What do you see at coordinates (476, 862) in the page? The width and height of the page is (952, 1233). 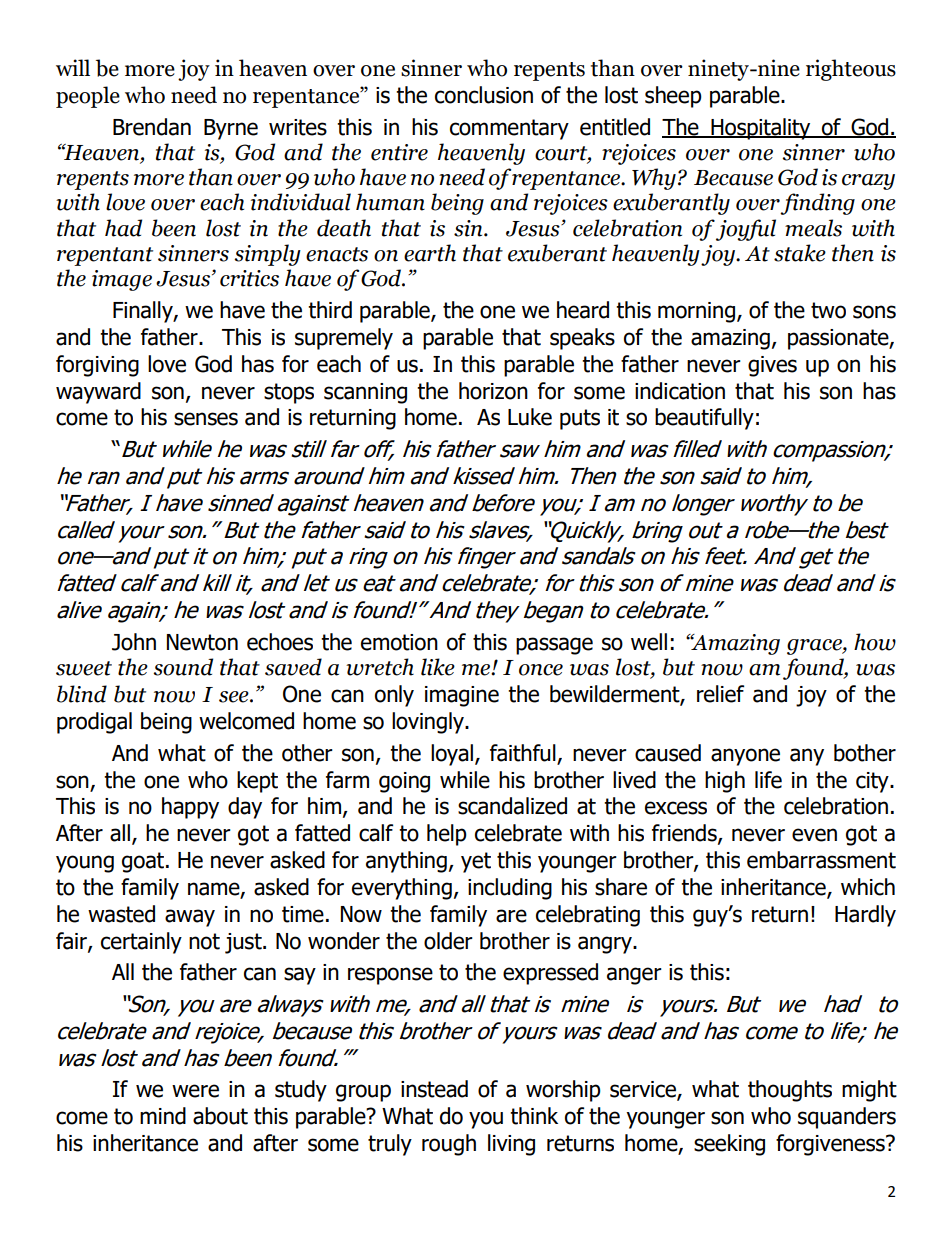 I see `yet` at bounding box center [476, 862].
